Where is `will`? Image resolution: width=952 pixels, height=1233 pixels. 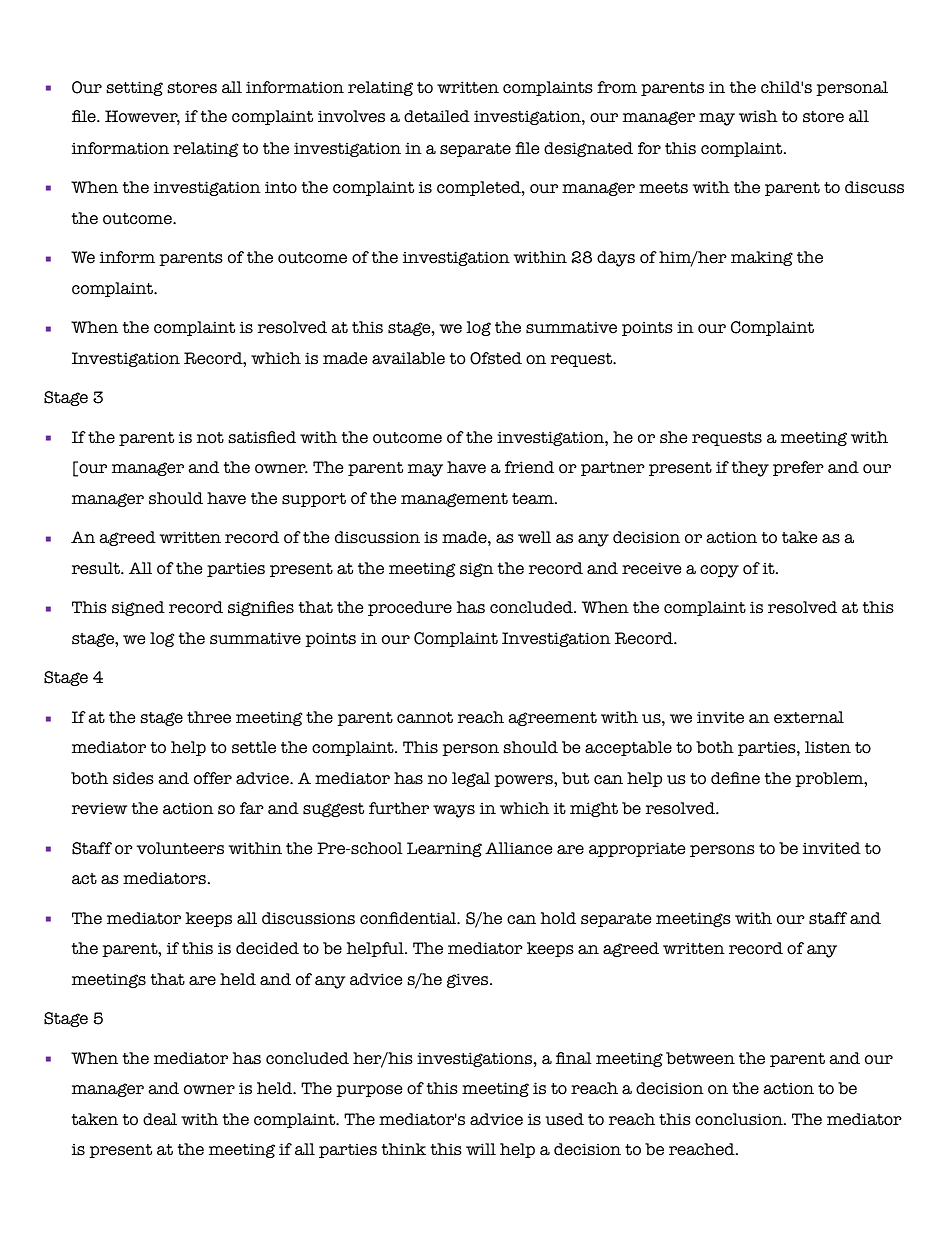 will is located at coordinates (481, 1149).
